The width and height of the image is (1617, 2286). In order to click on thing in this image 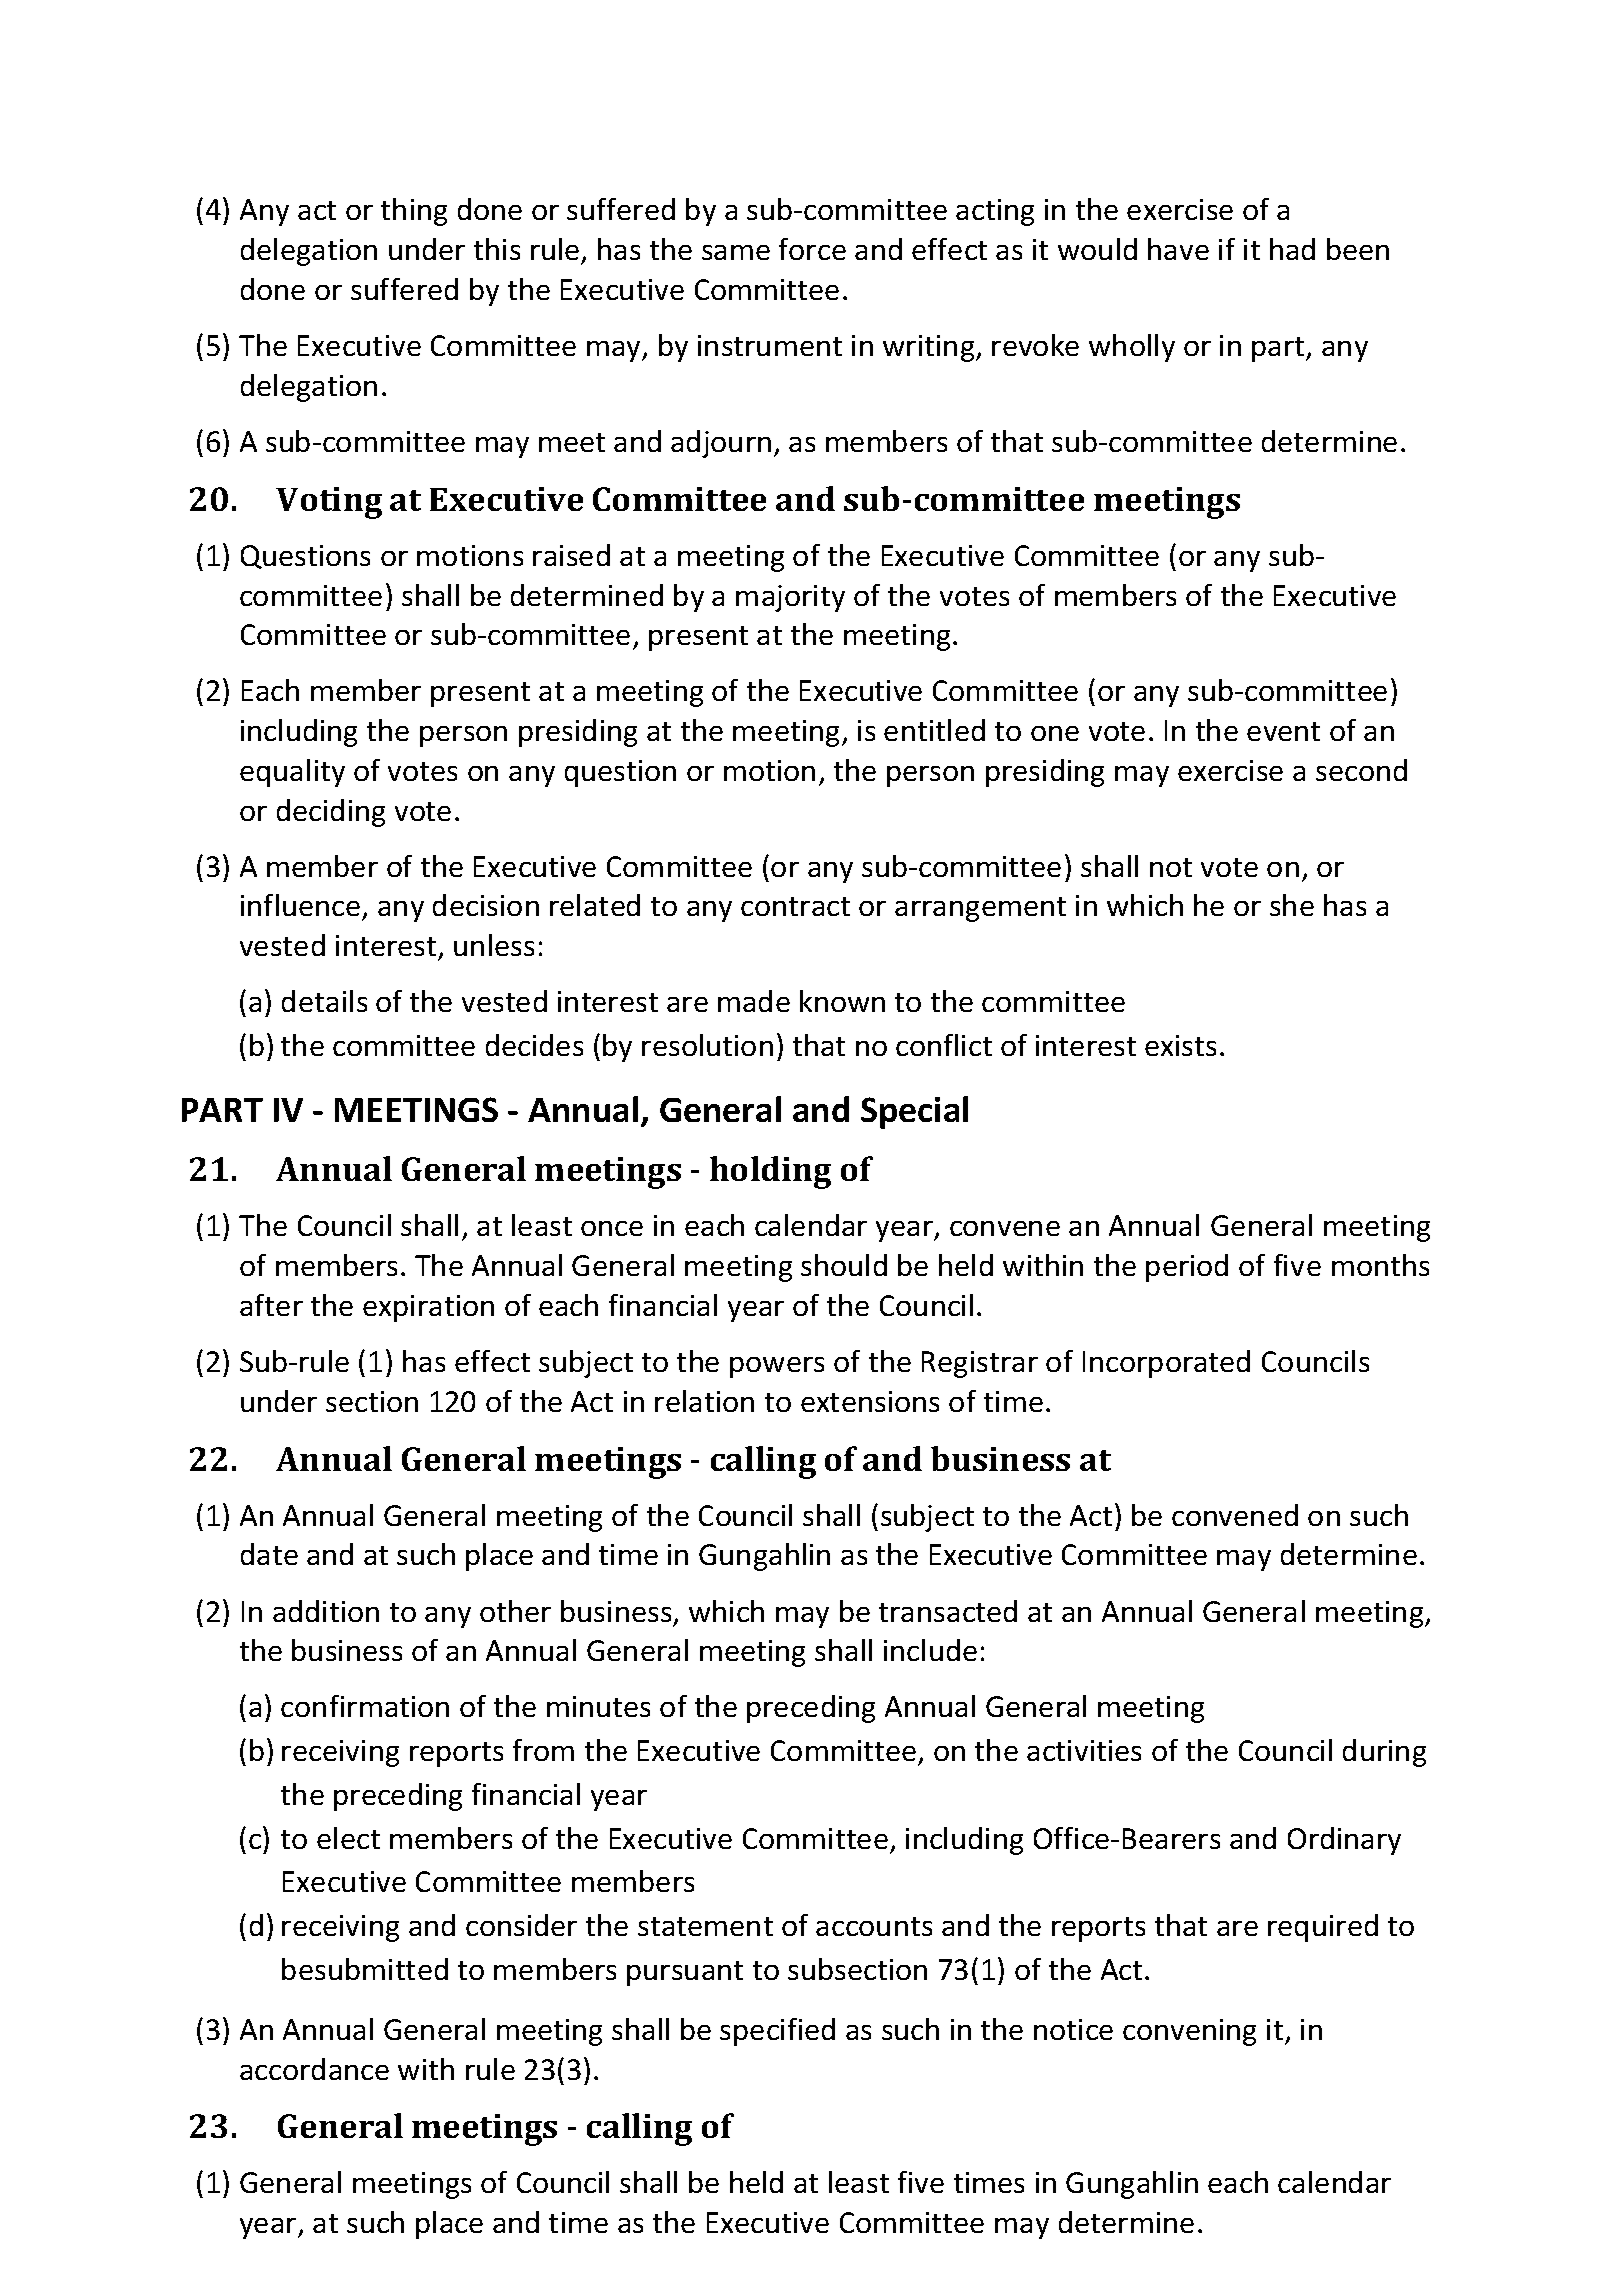, I will do `click(414, 212)`.
